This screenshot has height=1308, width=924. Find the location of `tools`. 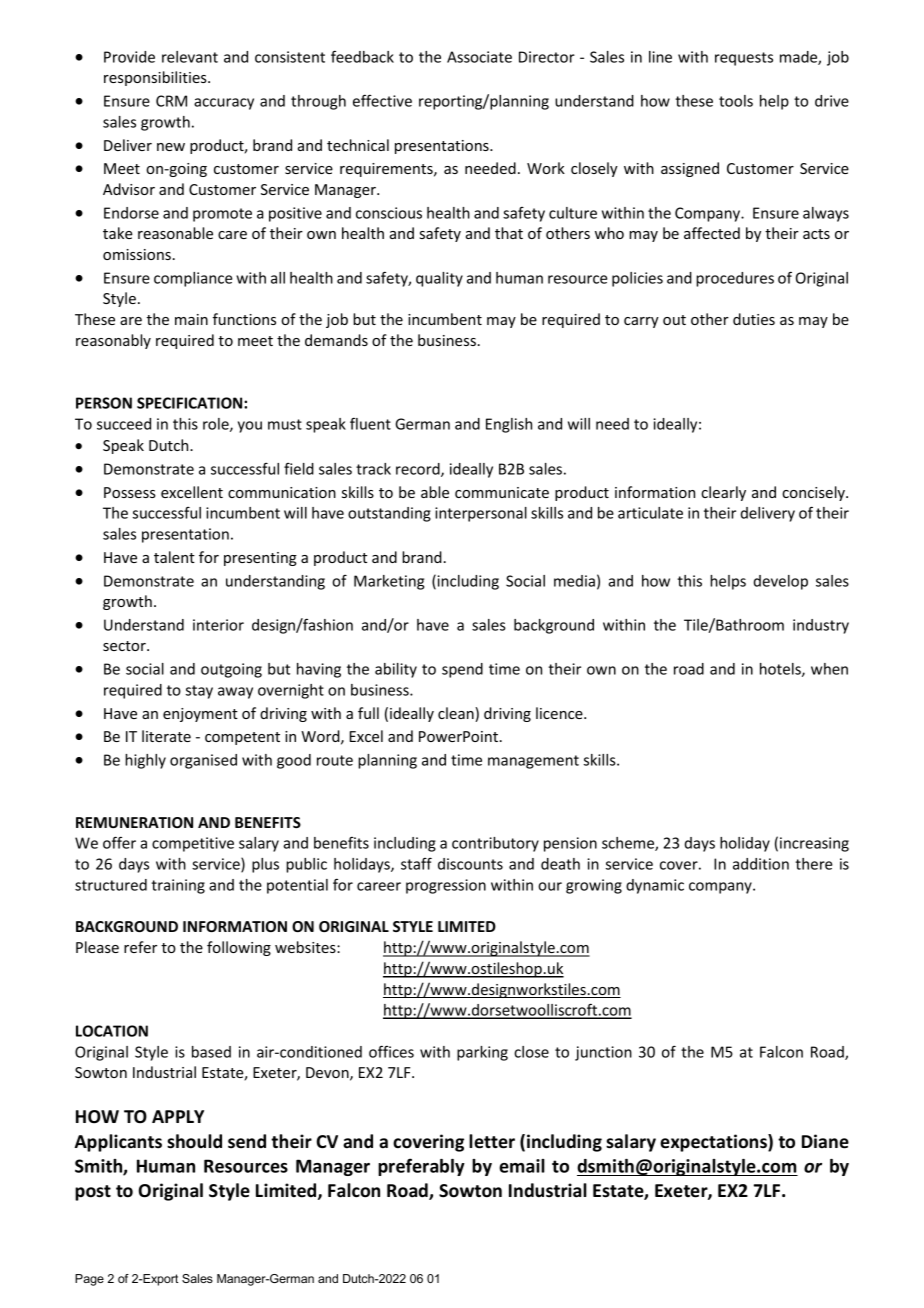

tools is located at coordinates (736, 101).
